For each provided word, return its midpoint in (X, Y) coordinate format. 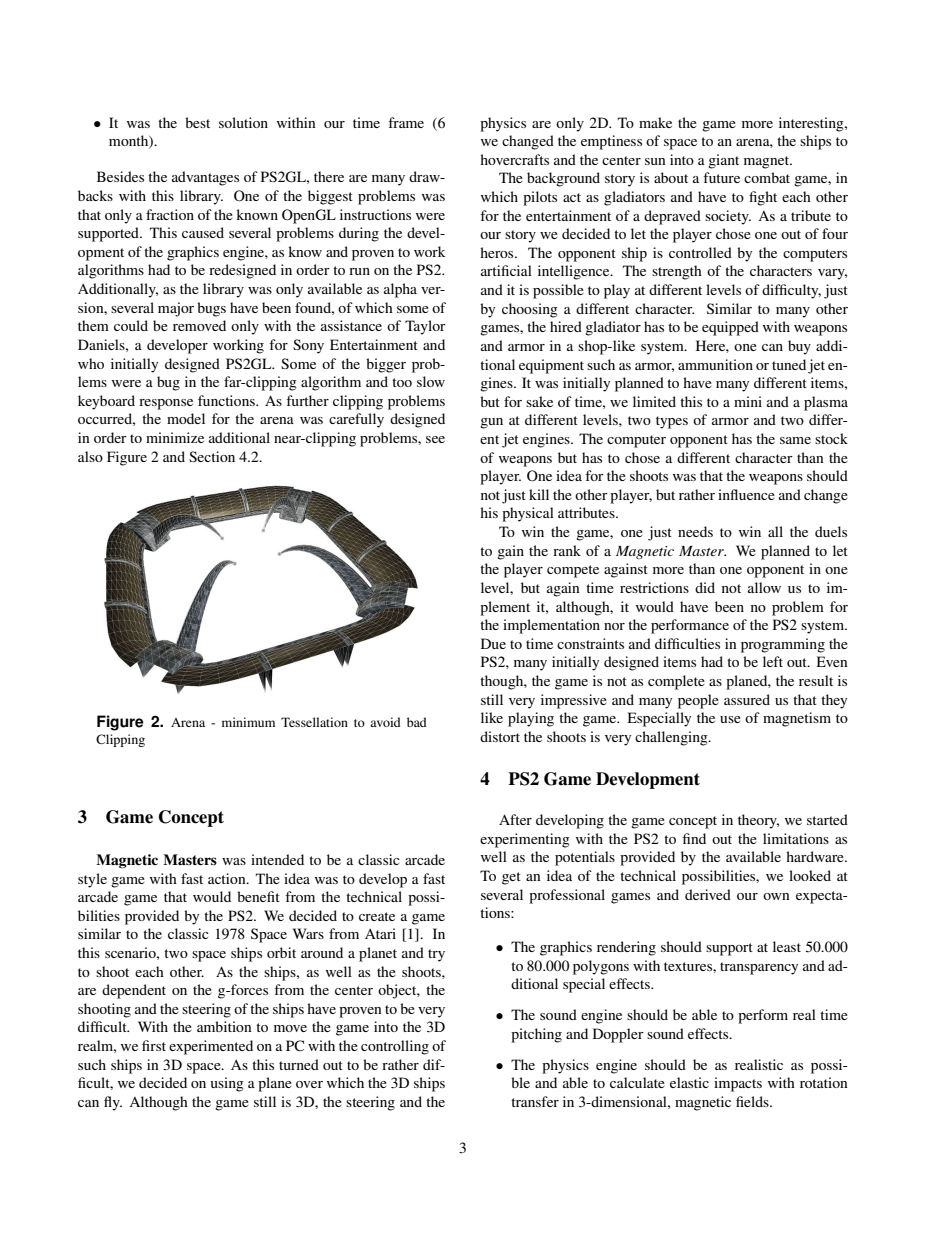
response (166, 404)
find (694, 838)
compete (573, 571)
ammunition (715, 364)
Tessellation (314, 722)
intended (277, 859)
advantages (205, 178)
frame (406, 122)
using (227, 1084)
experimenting (525, 840)
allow (764, 587)
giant (723, 161)
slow (431, 381)
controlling (395, 1047)
